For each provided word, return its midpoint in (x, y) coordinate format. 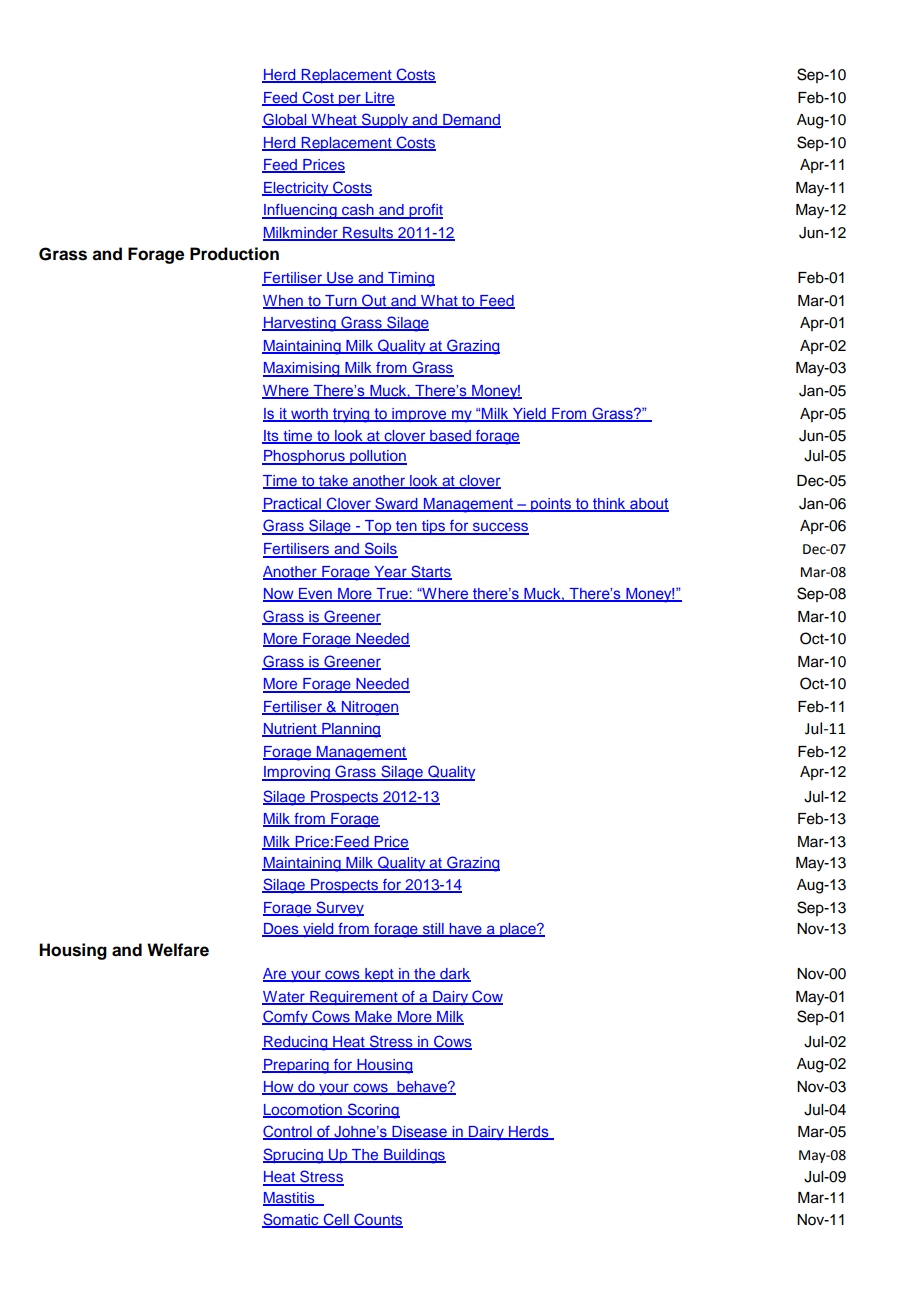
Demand (471, 121)
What (439, 301)
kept (379, 975)
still (433, 930)
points (551, 505)
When (284, 301)
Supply (385, 120)
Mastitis (290, 1198)
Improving (297, 773)
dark (454, 975)
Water (284, 997)
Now (279, 595)
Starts (430, 572)
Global (285, 120)
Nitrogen (369, 708)
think (609, 504)
